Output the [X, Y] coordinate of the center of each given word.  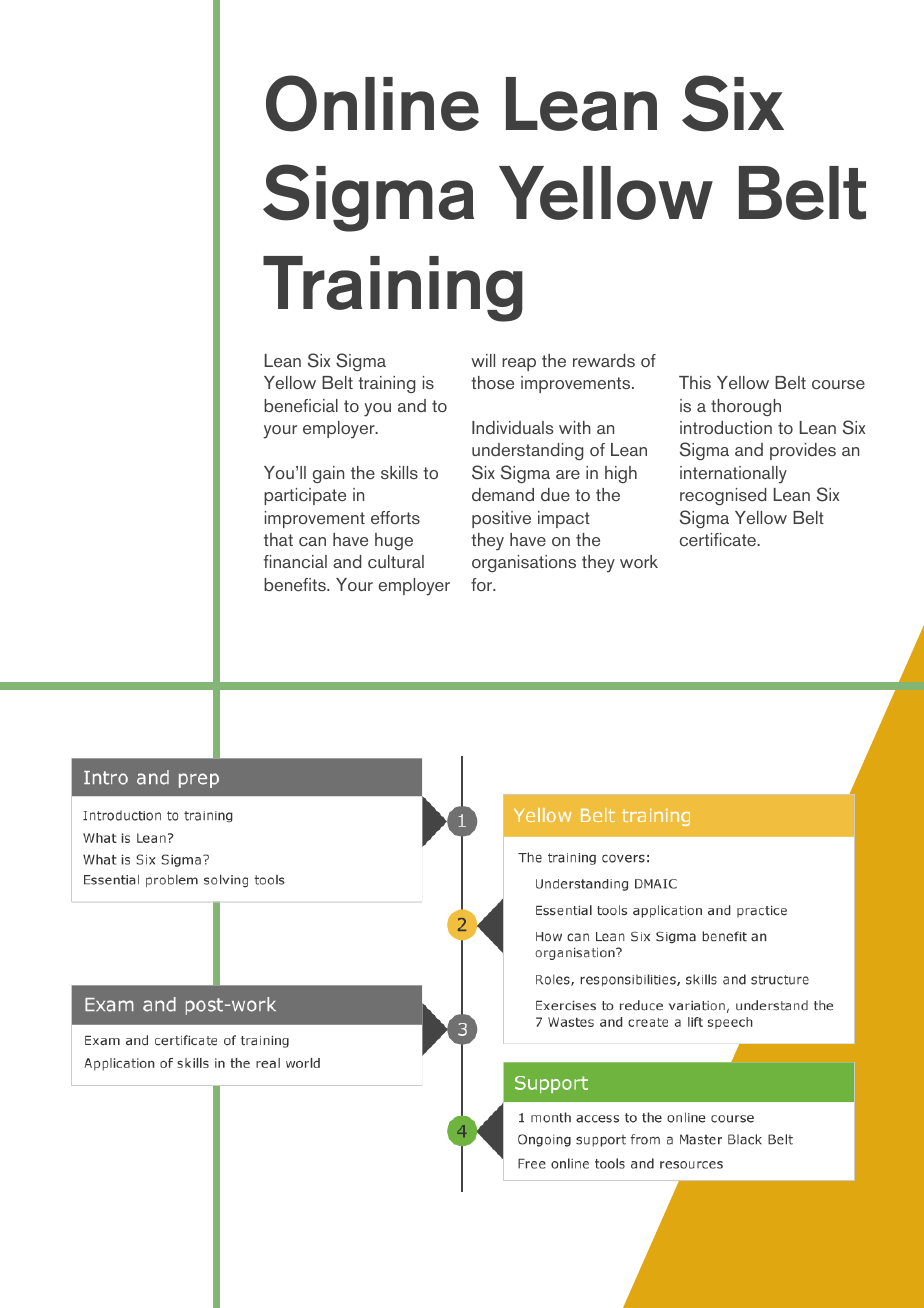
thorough [746, 407]
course [838, 384]
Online [372, 103]
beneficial [301, 405]
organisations [524, 563]
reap [519, 364]
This [695, 382]
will [483, 360]
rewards [604, 360]
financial [295, 561]
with [575, 427]
